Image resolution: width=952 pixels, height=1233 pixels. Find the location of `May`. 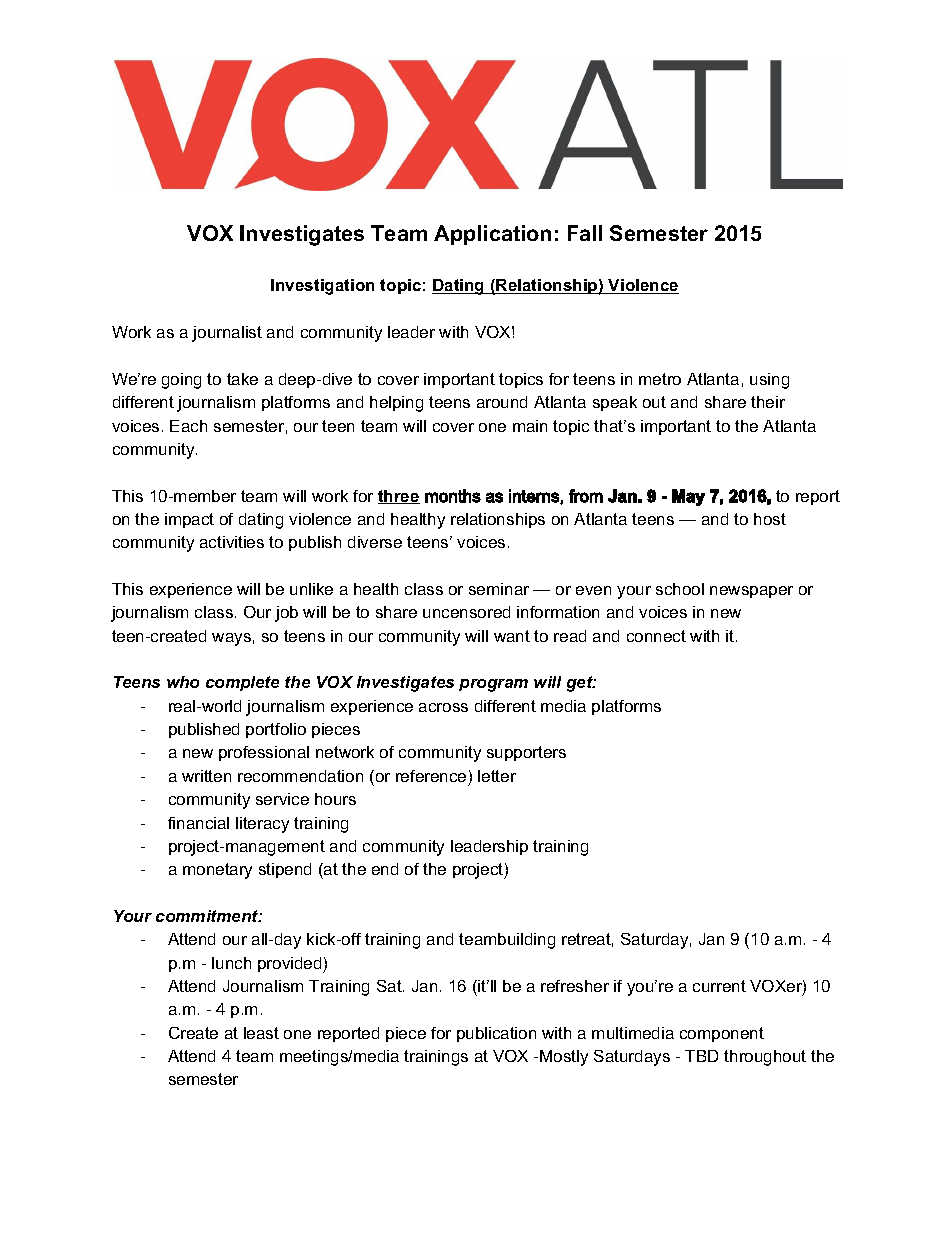

May is located at coordinates (688, 497).
